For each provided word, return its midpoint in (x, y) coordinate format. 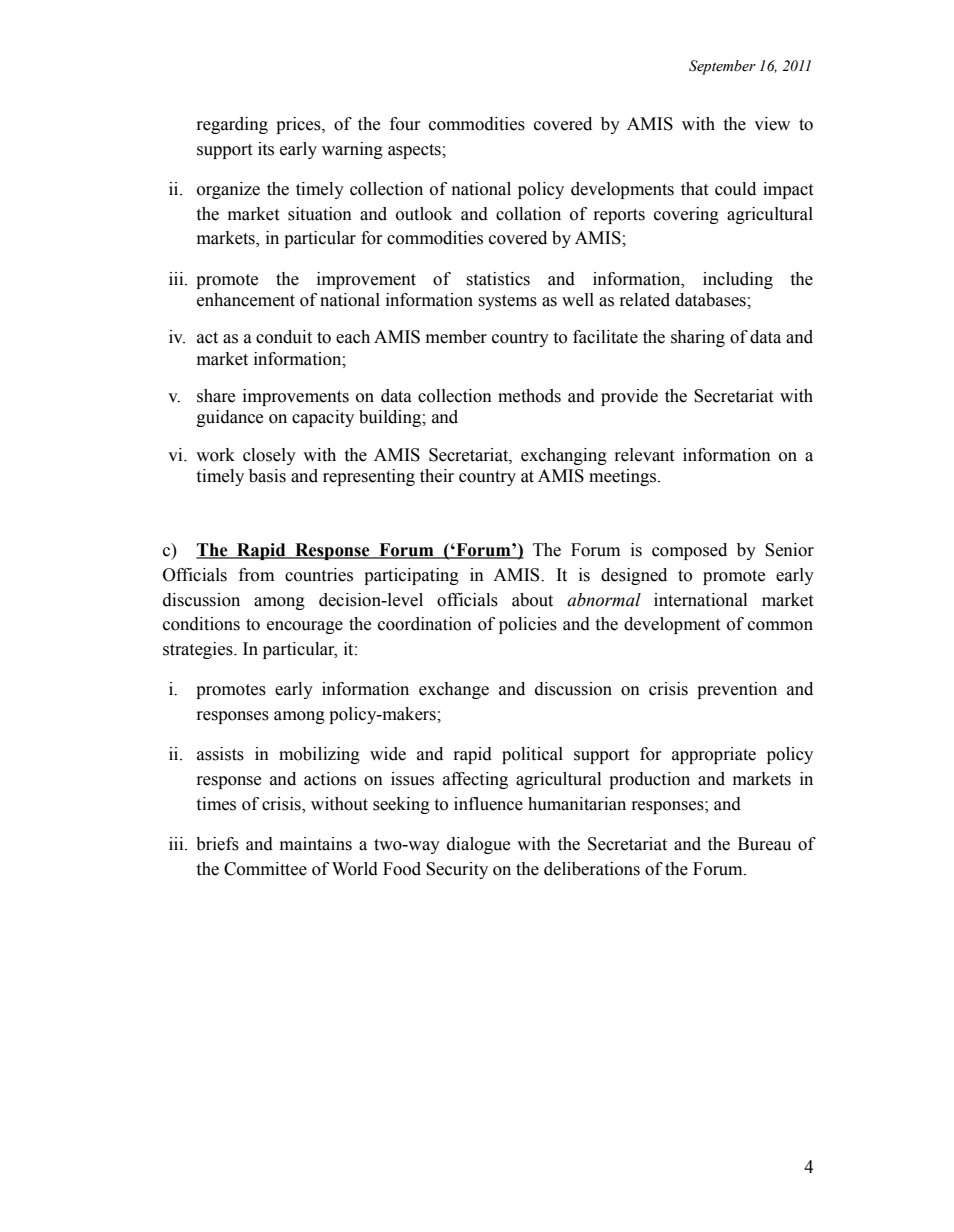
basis (267, 476)
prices (299, 125)
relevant (644, 455)
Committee (265, 869)
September (722, 67)
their (437, 476)
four (405, 124)
